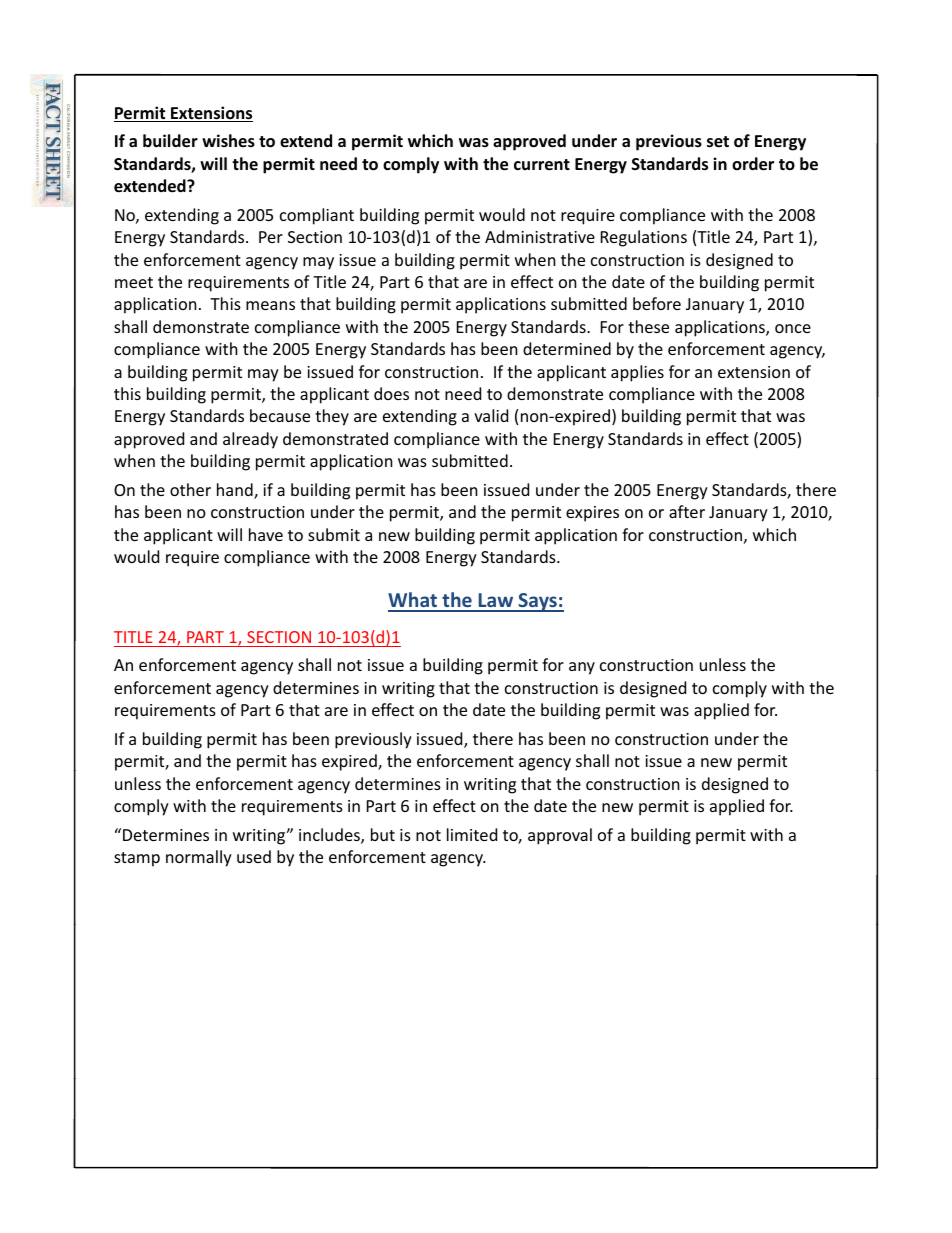  Describe the element at coordinates (542, 165) in the screenshot. I see `current` at that location.
